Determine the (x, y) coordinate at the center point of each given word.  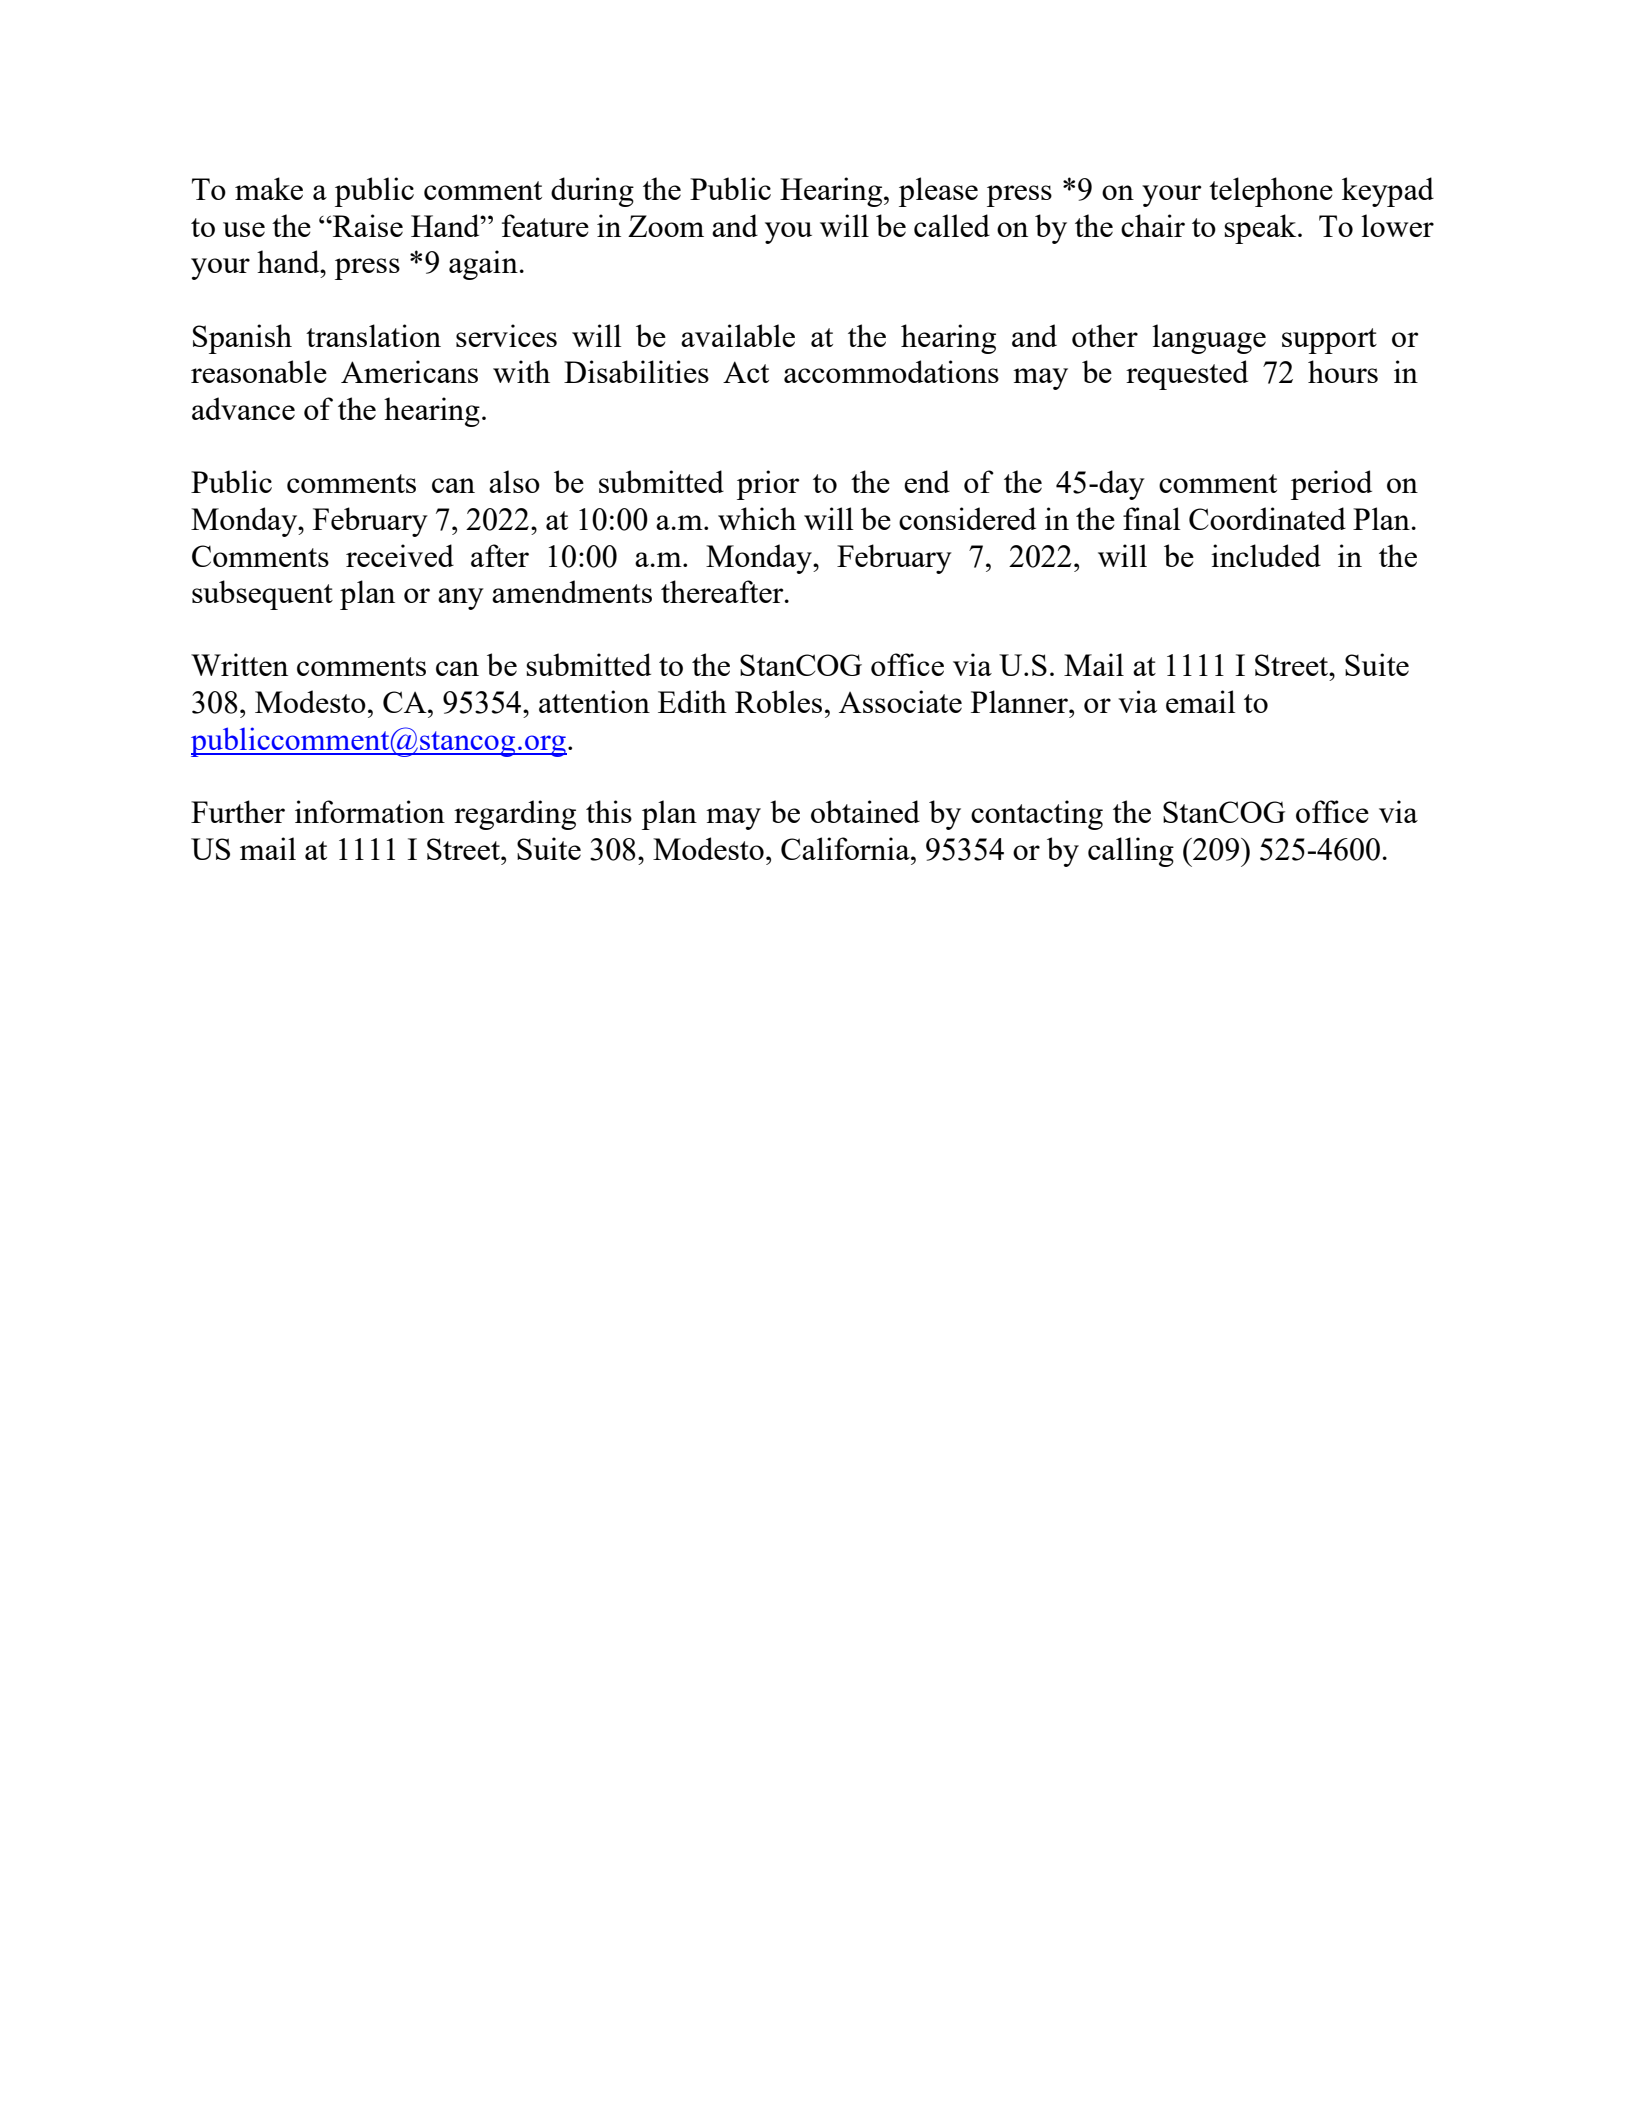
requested (1187, 375)
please (938, 192)
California (846, 848)
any (461, 599)
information (370, 811)
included (1266, 555)
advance (243, 408)
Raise (367, 225)
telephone (1271, 192)
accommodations (891, 371)
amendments (572, 591)
